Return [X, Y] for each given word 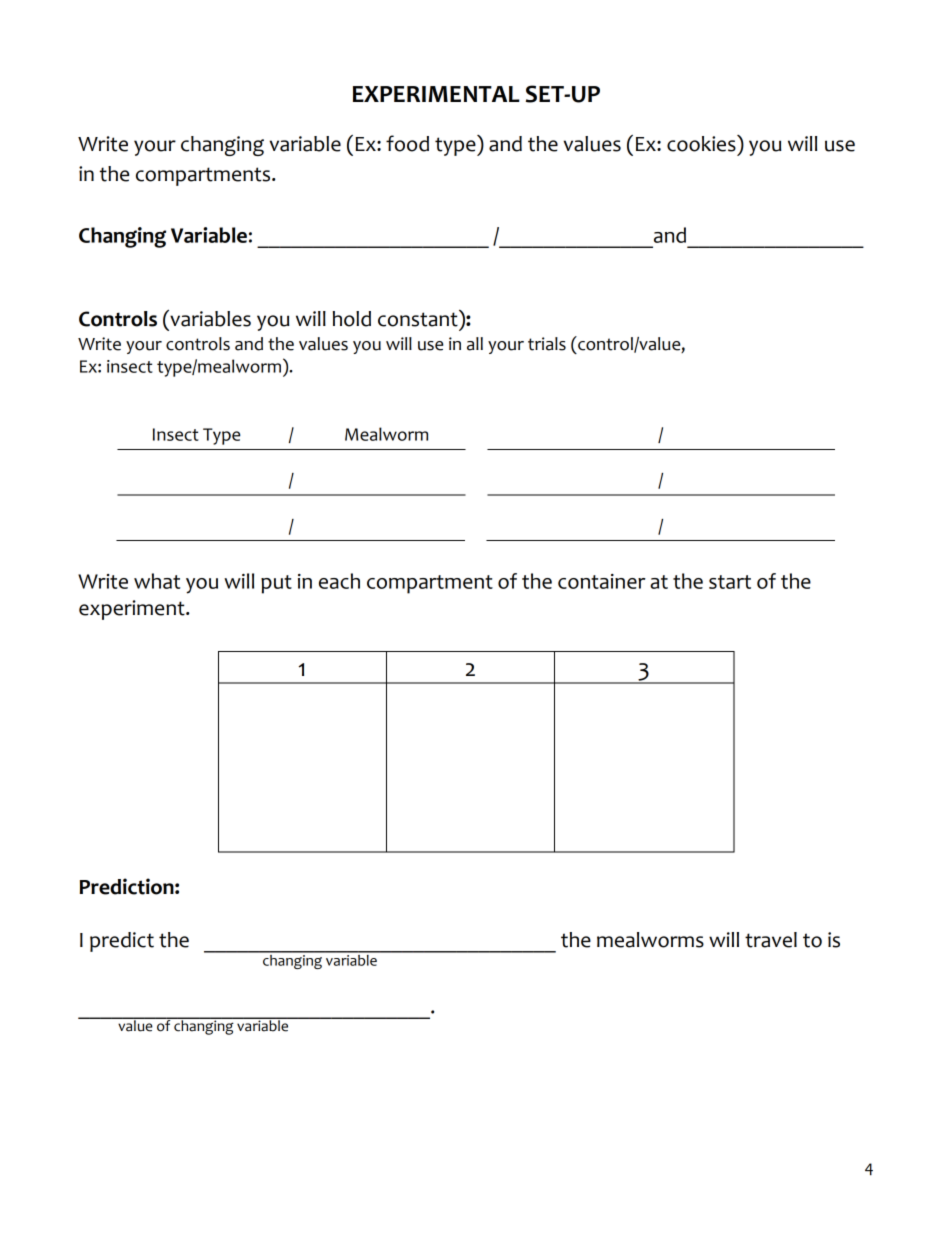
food [407, 143]
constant [418, 319]
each [339, 581]
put [276, 584]
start [730, 582]
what [157, 581]
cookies [702, 143]
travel [771, 940]
